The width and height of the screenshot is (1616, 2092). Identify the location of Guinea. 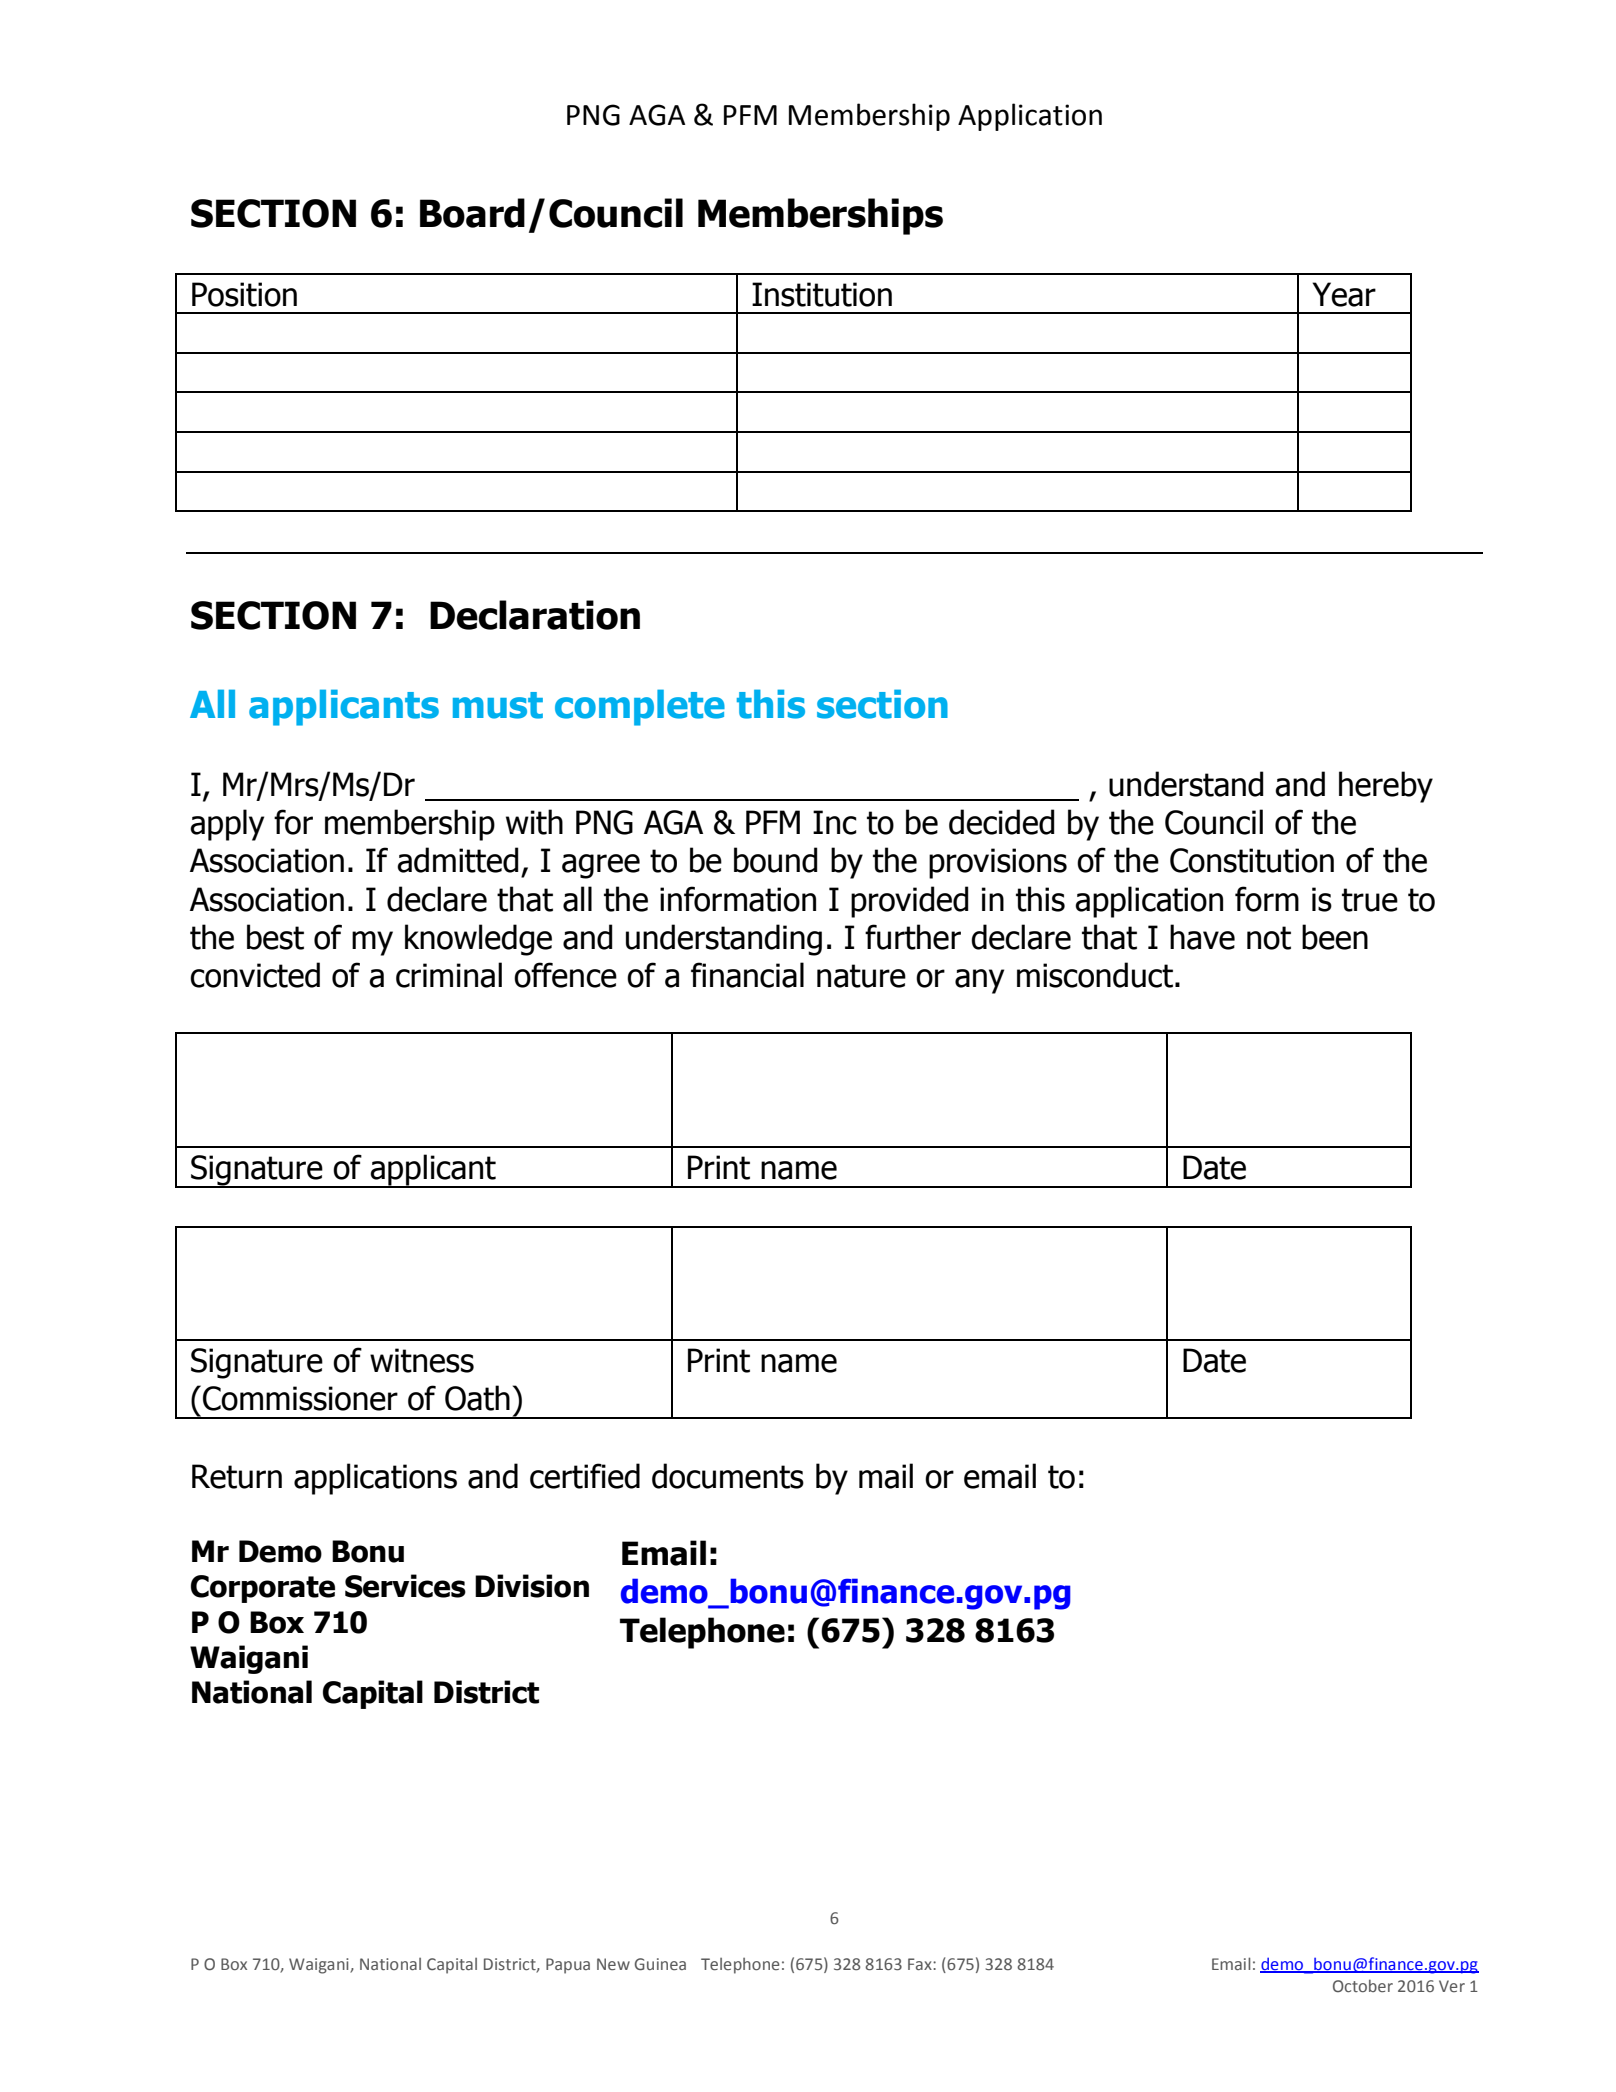
(660, 1964).
